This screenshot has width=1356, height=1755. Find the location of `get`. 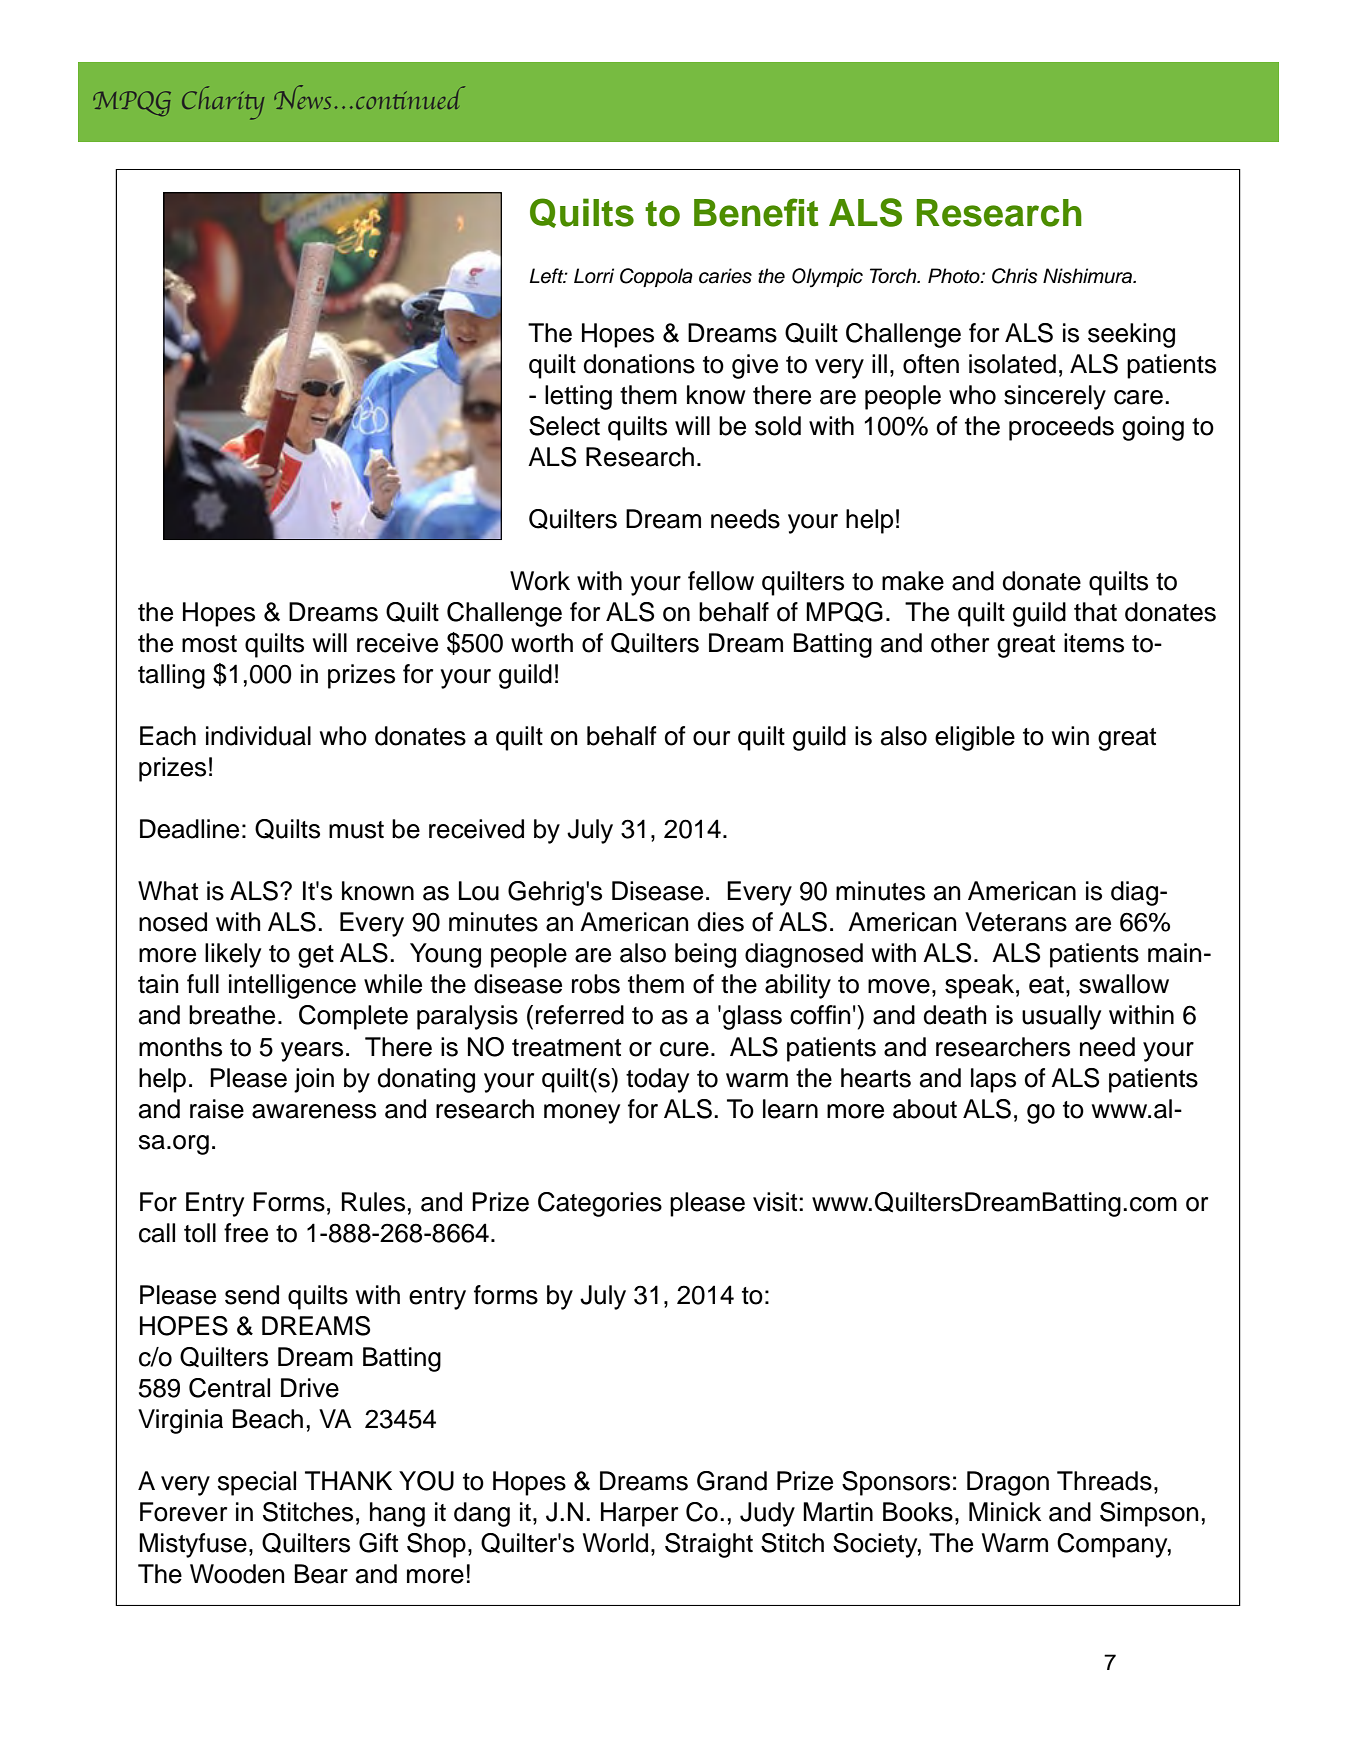

get is located at coordinates (316, 956).
